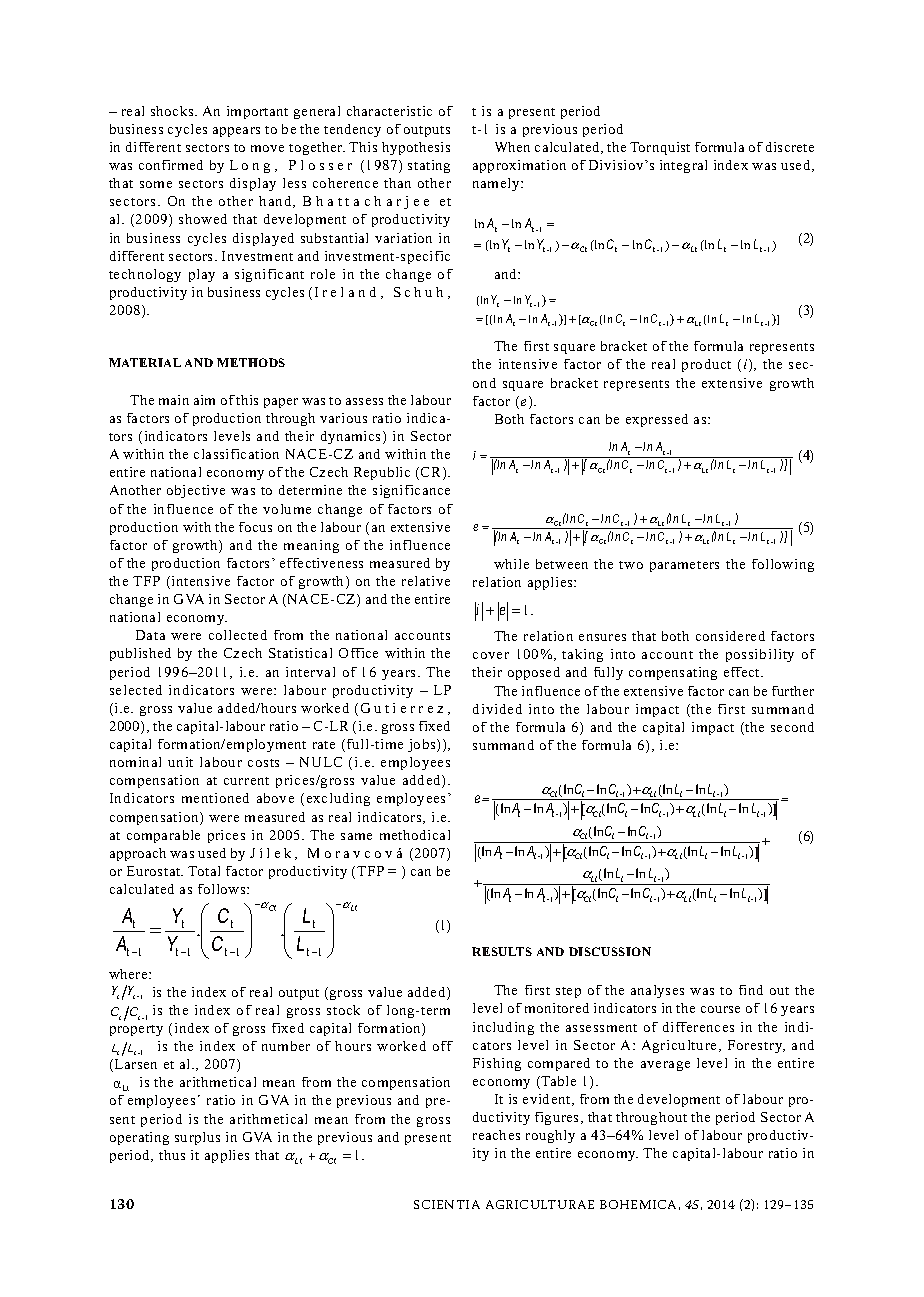  Describe the element at coordinates (429, 166) in the screenshot. I see `stating` at that location.
